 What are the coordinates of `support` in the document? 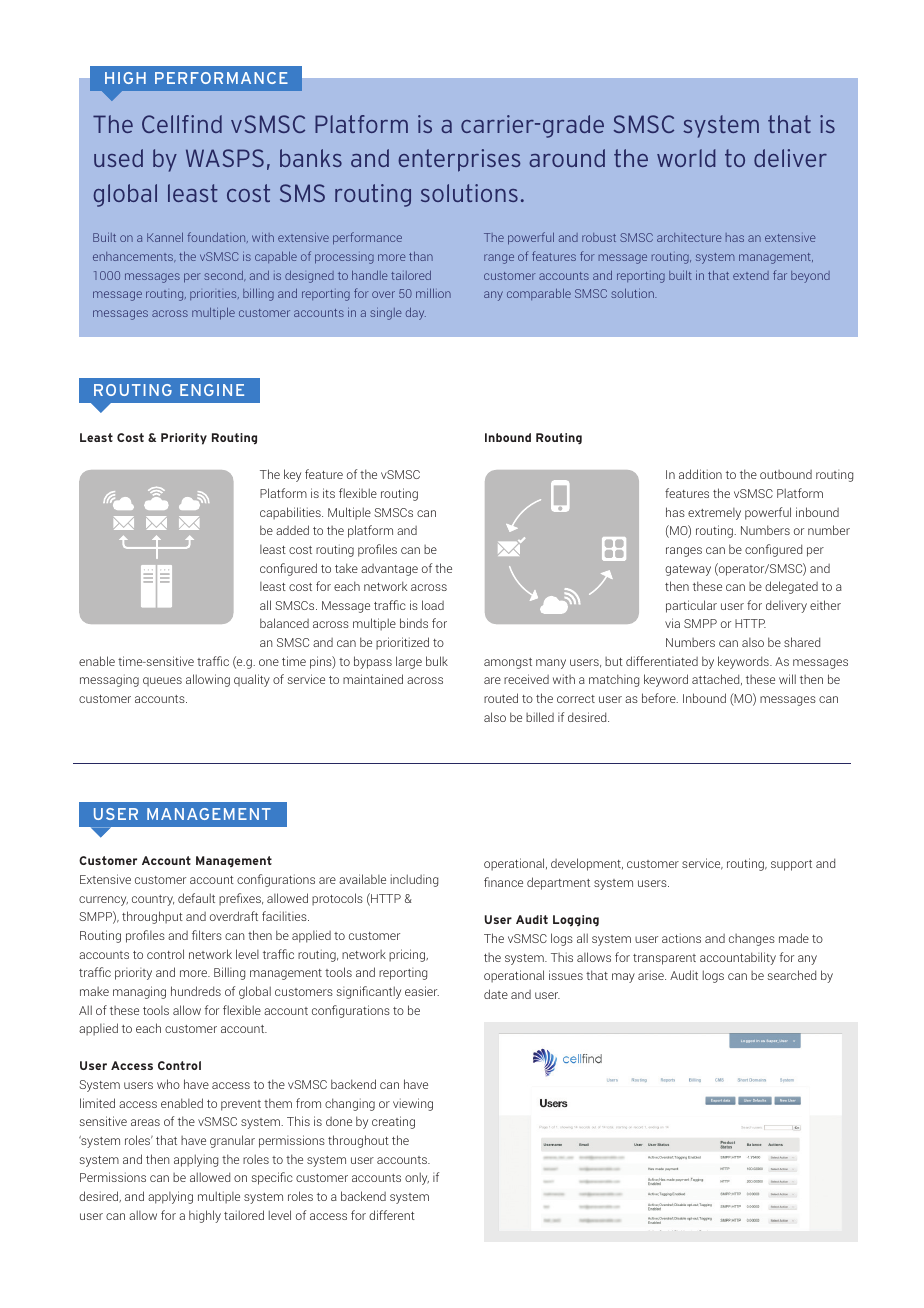 It's located at (791, 865).
